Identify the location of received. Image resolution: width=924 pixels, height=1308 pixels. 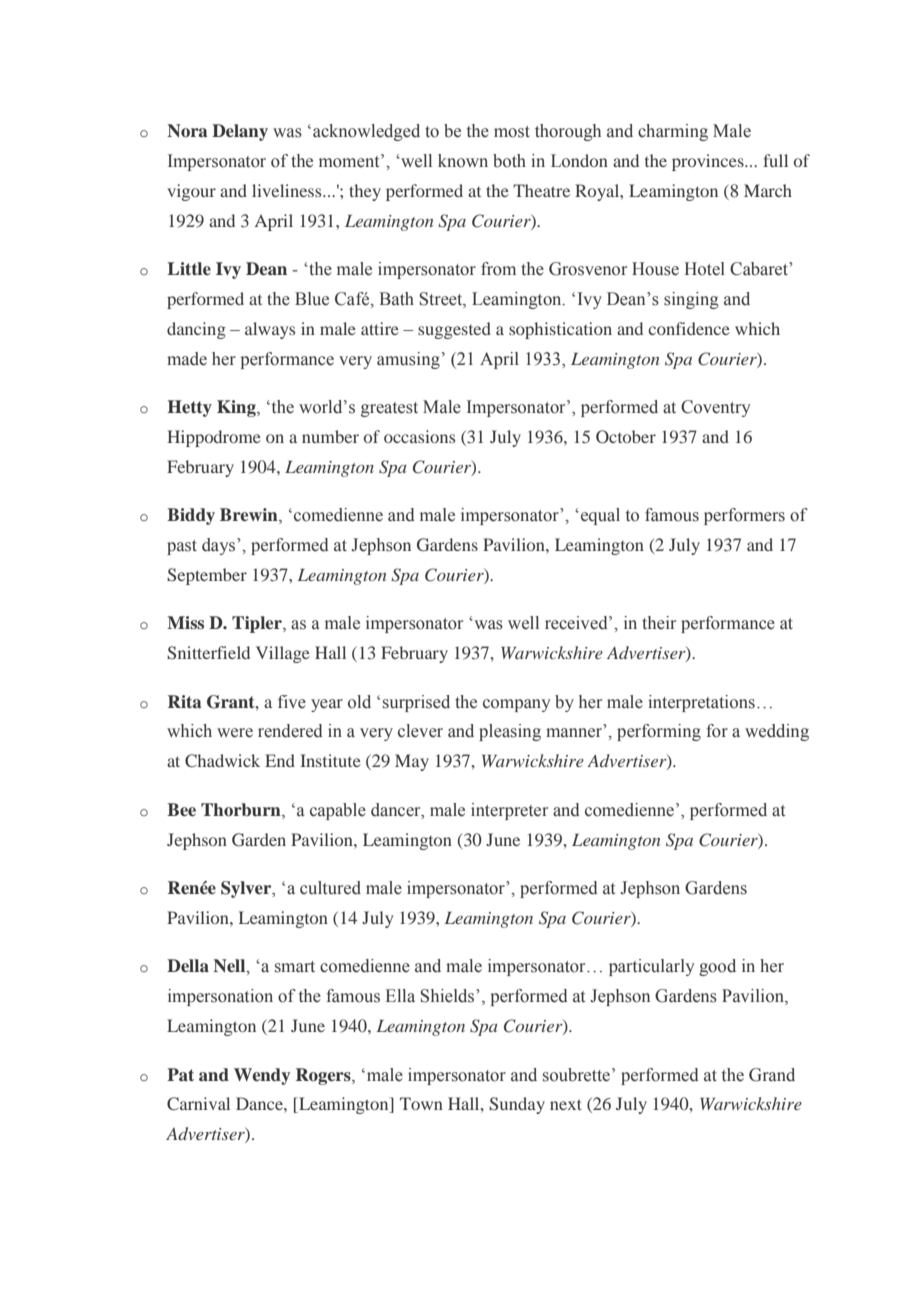
(577, 623).
